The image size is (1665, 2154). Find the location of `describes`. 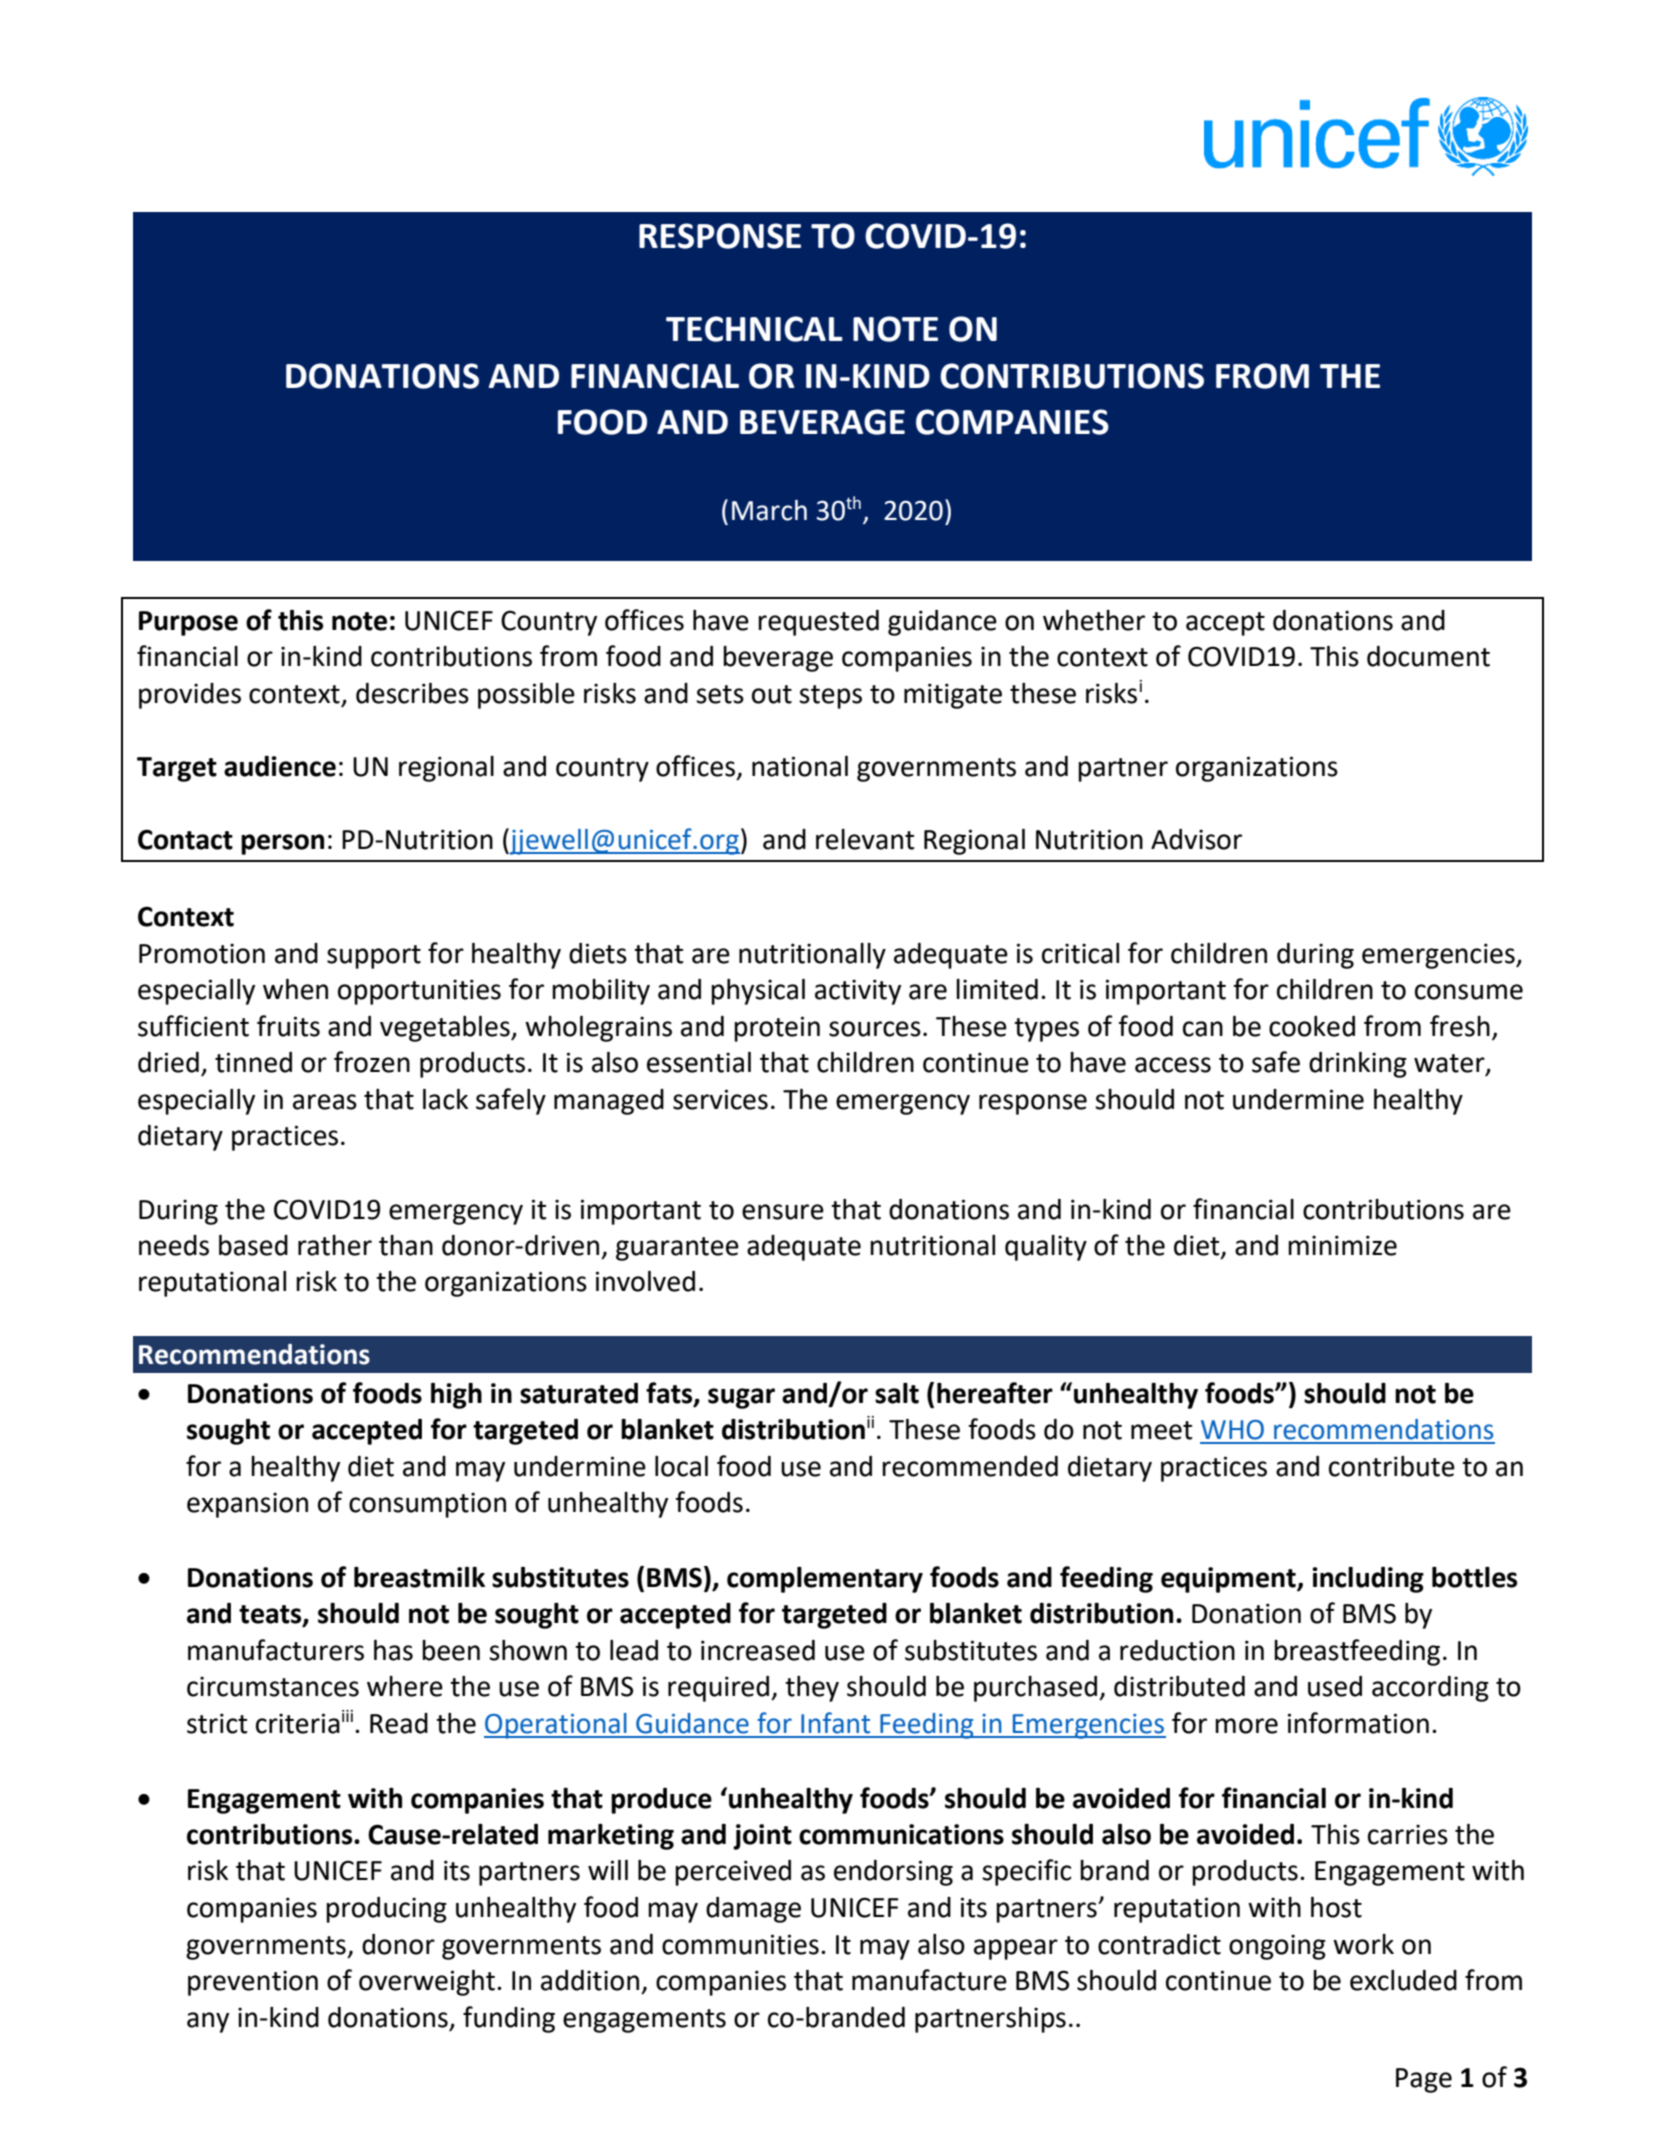

describes is located at coordinates (412, 693).
